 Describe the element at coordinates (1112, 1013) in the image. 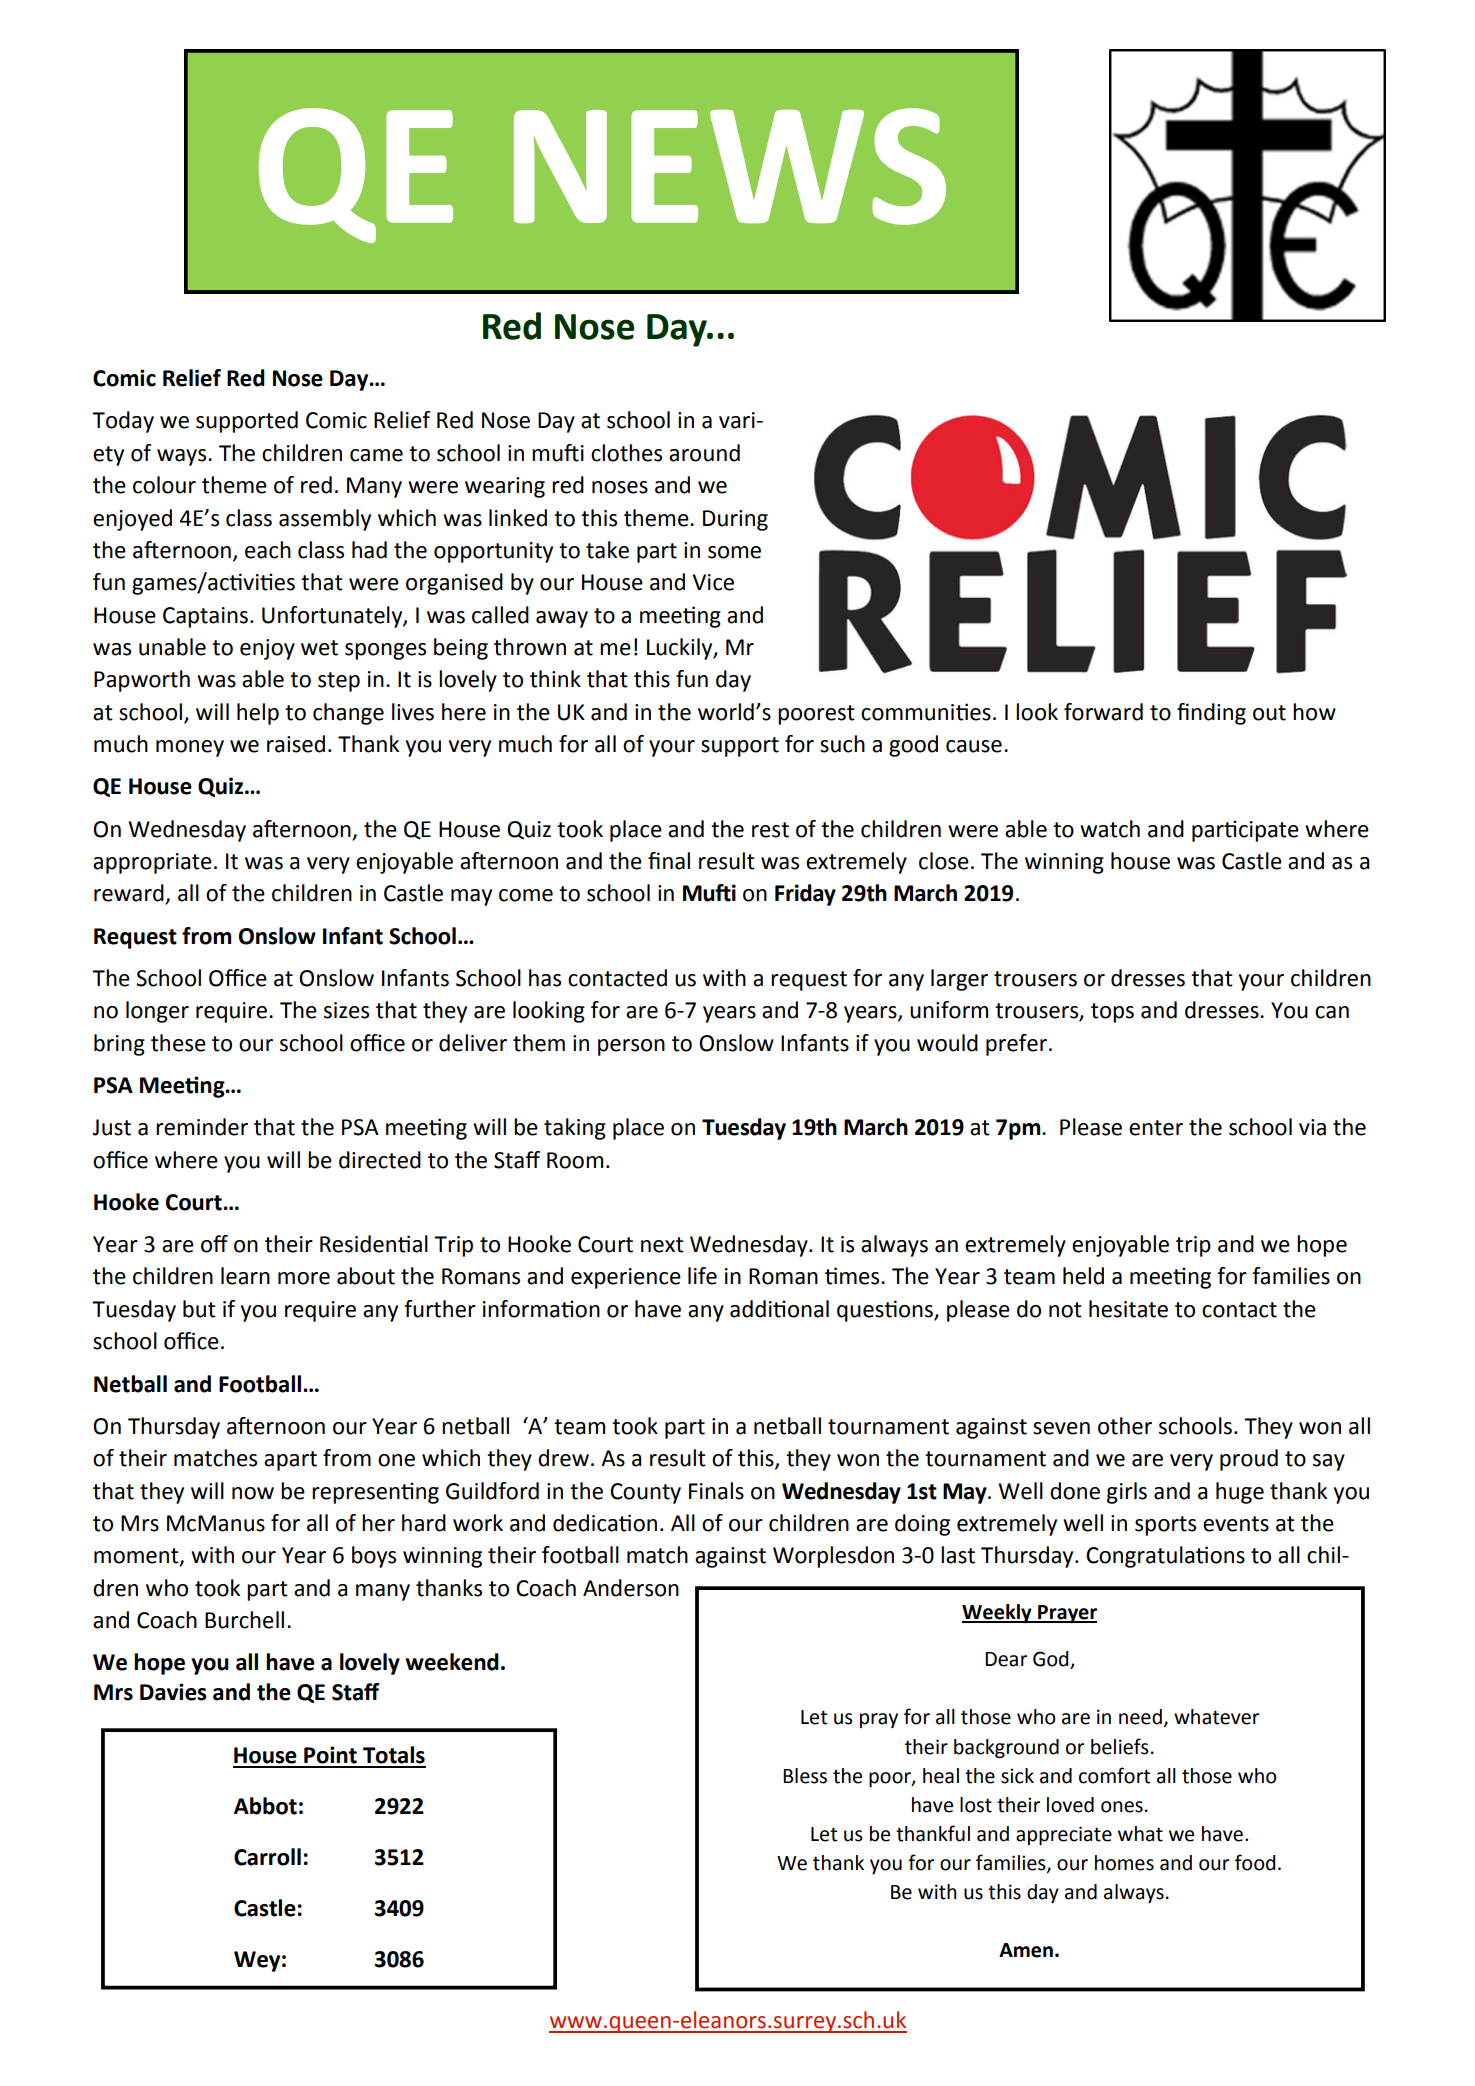

I see `tops` at that location.
